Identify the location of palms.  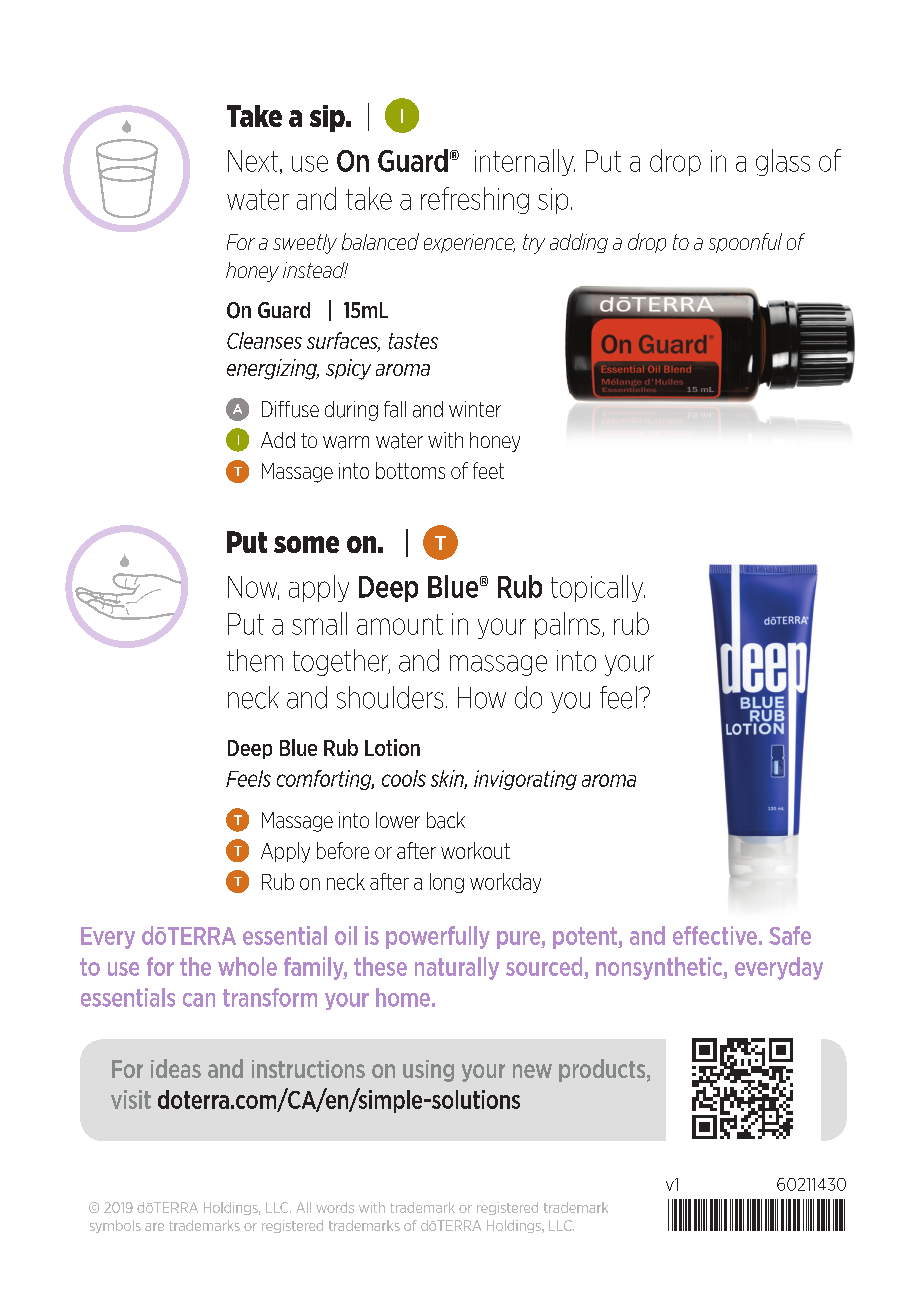
(567, 625).
